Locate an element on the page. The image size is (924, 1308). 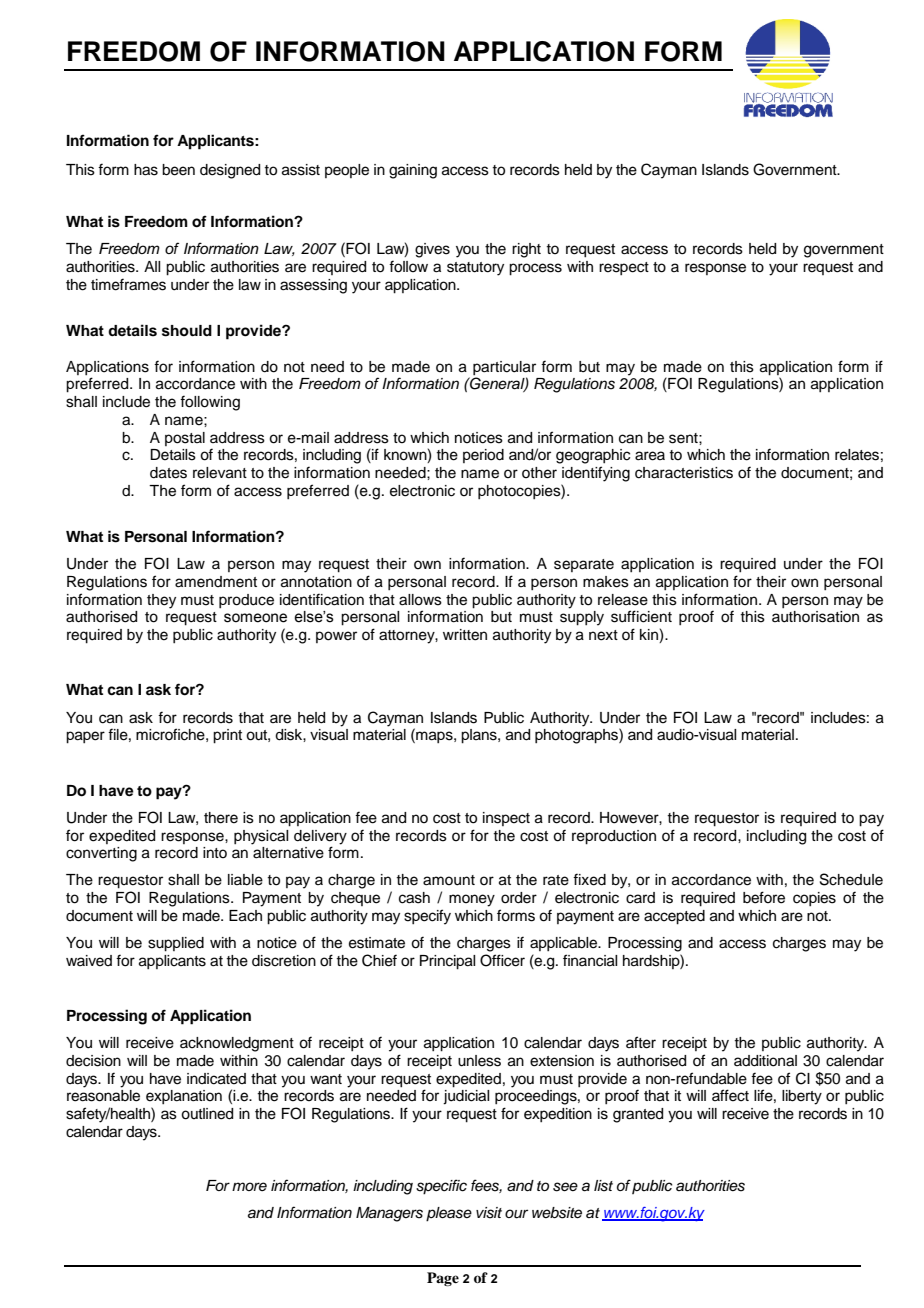
before is located at coordinates (764, 897).
